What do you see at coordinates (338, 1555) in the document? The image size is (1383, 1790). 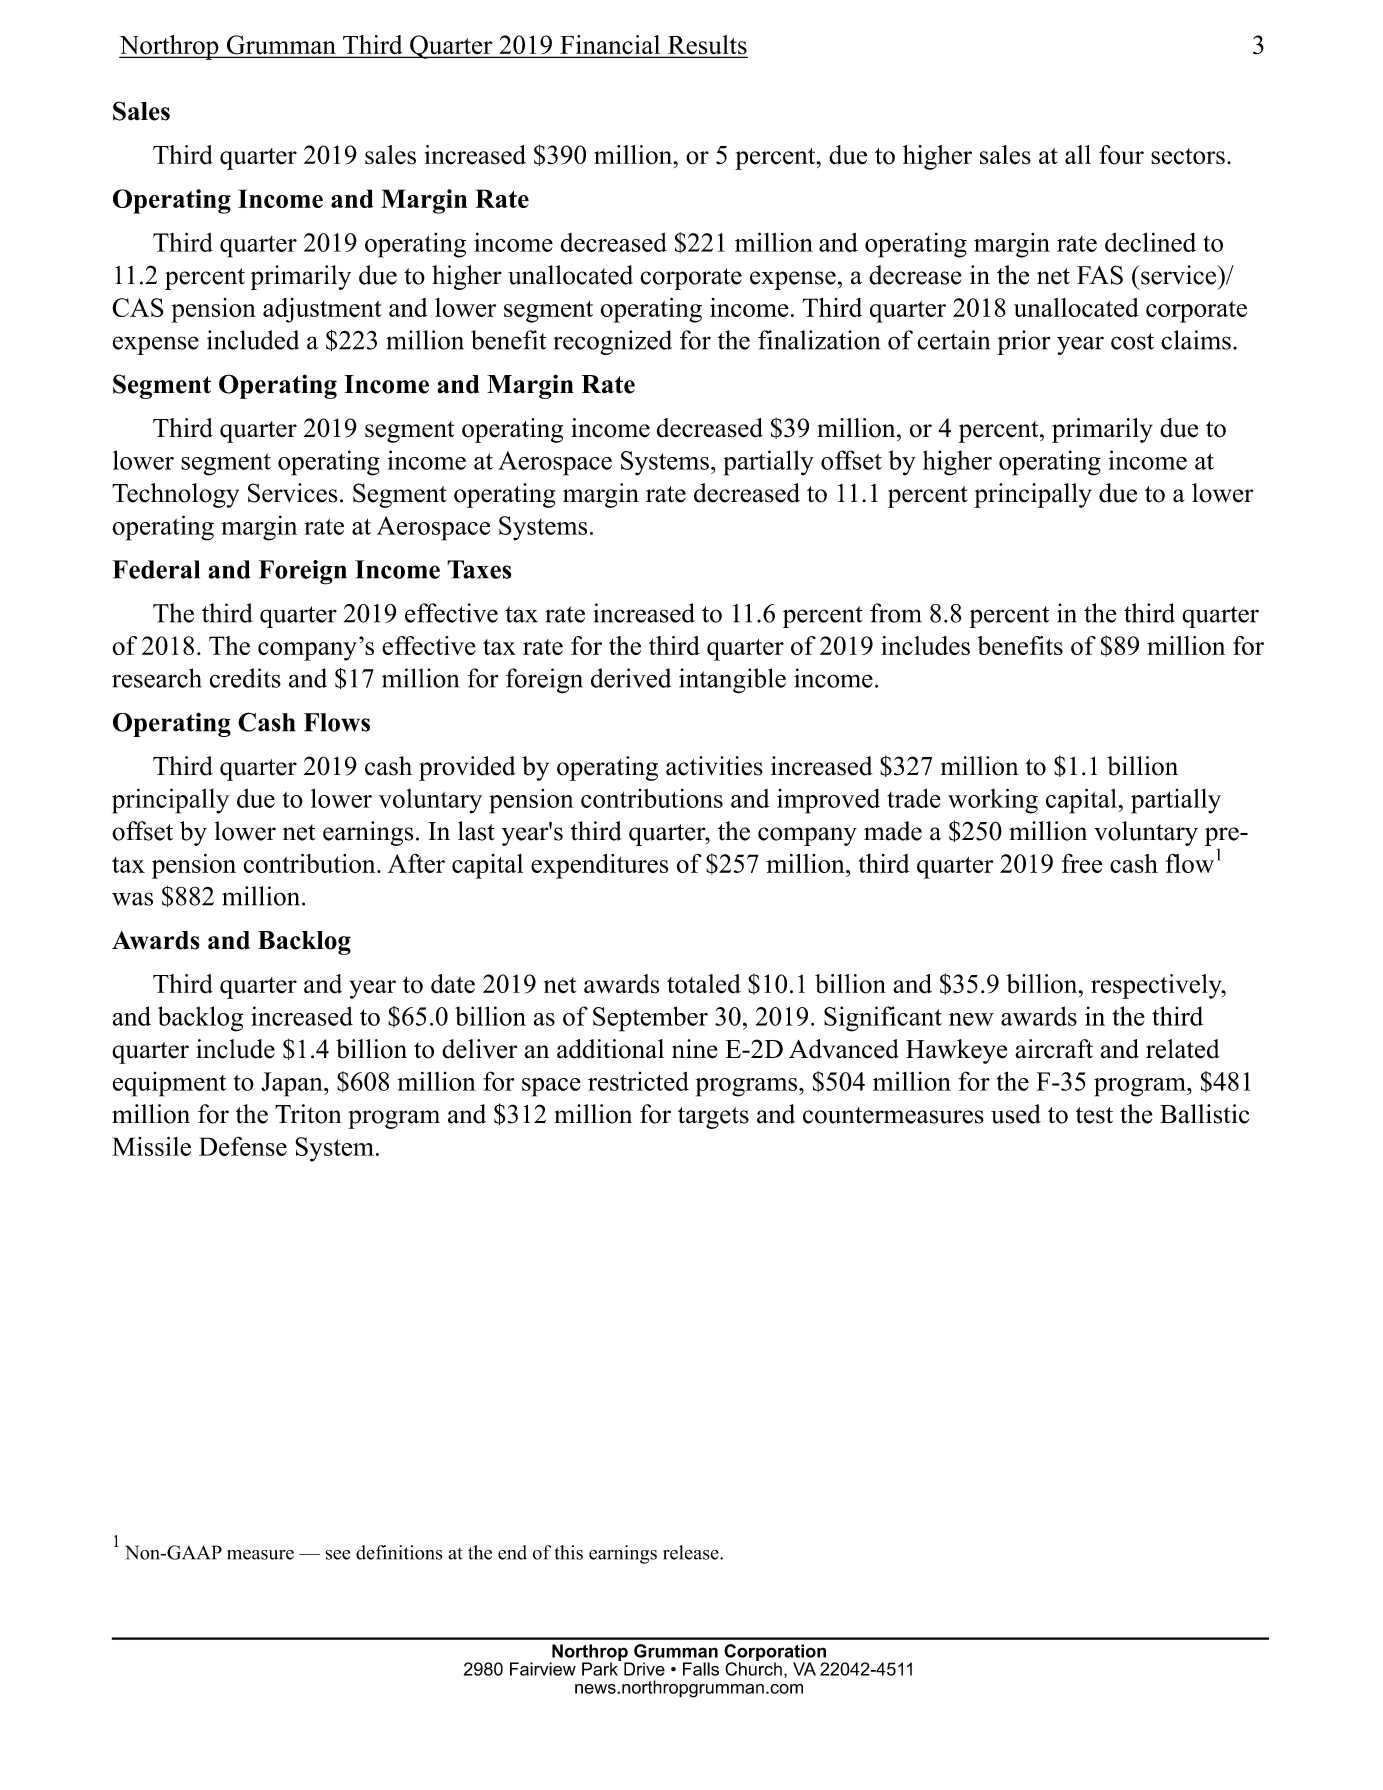 I see `see` at bounding box center [338, 1555].
